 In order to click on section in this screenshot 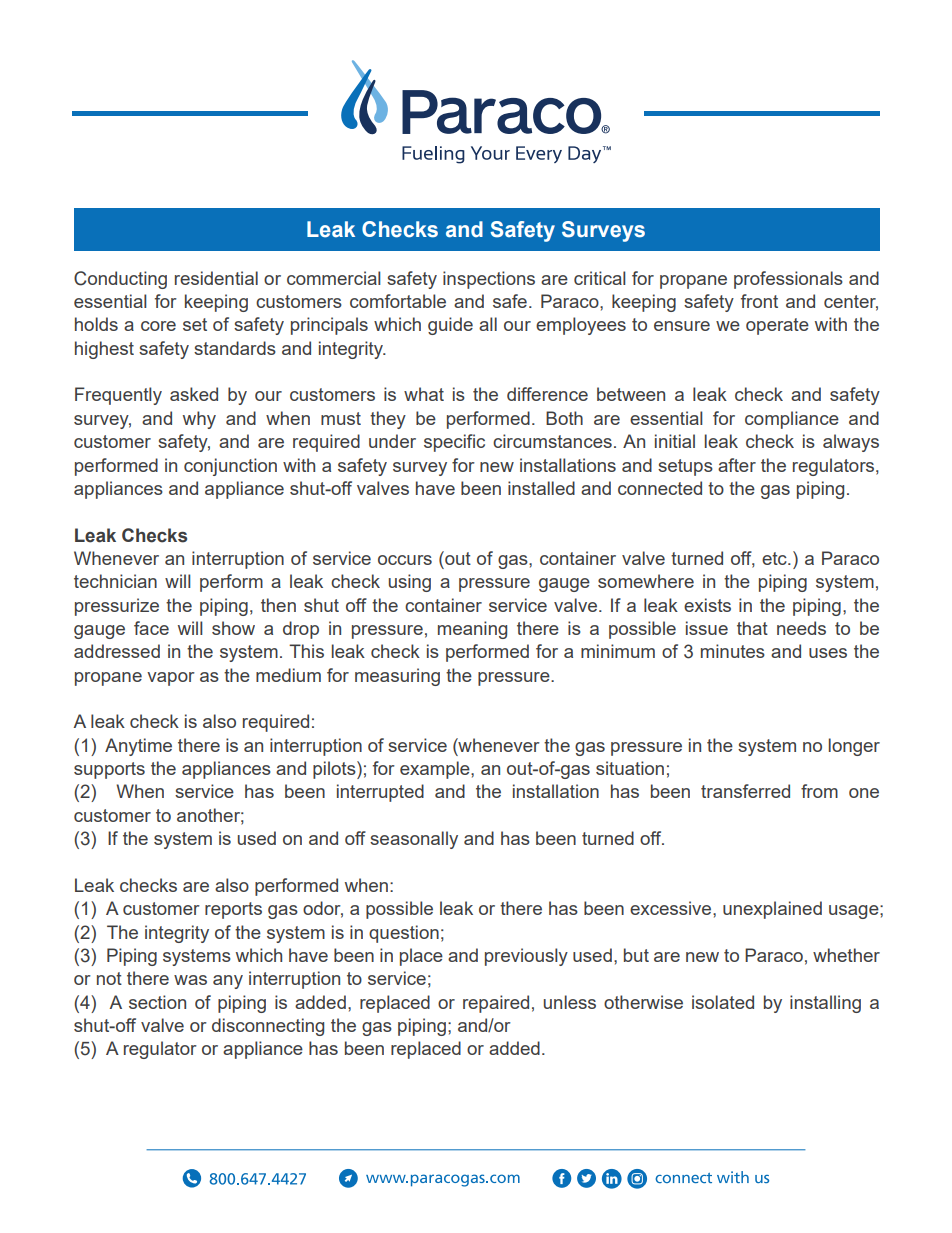, I will do `click(157, 1002)`.
